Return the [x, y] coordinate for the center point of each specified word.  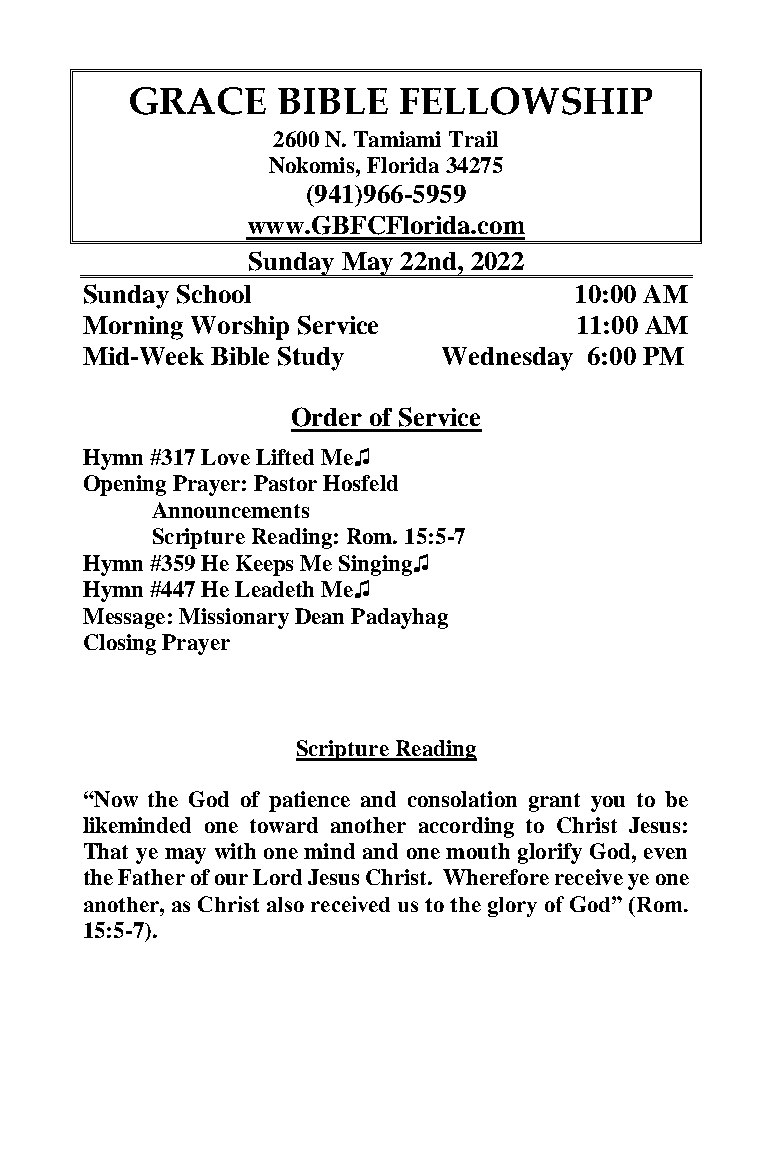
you [608, 804]
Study [311, 358]
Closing [120, 644]
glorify [550, 853]
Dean [319, 616]
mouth [478, 851]
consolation [462, 799]
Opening [125, 485]
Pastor [285, 483]
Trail [473, 139]
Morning [133, 328]
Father [151, 877]
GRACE [198, 101]
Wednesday [507, 359]
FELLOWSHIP [526, 101]
